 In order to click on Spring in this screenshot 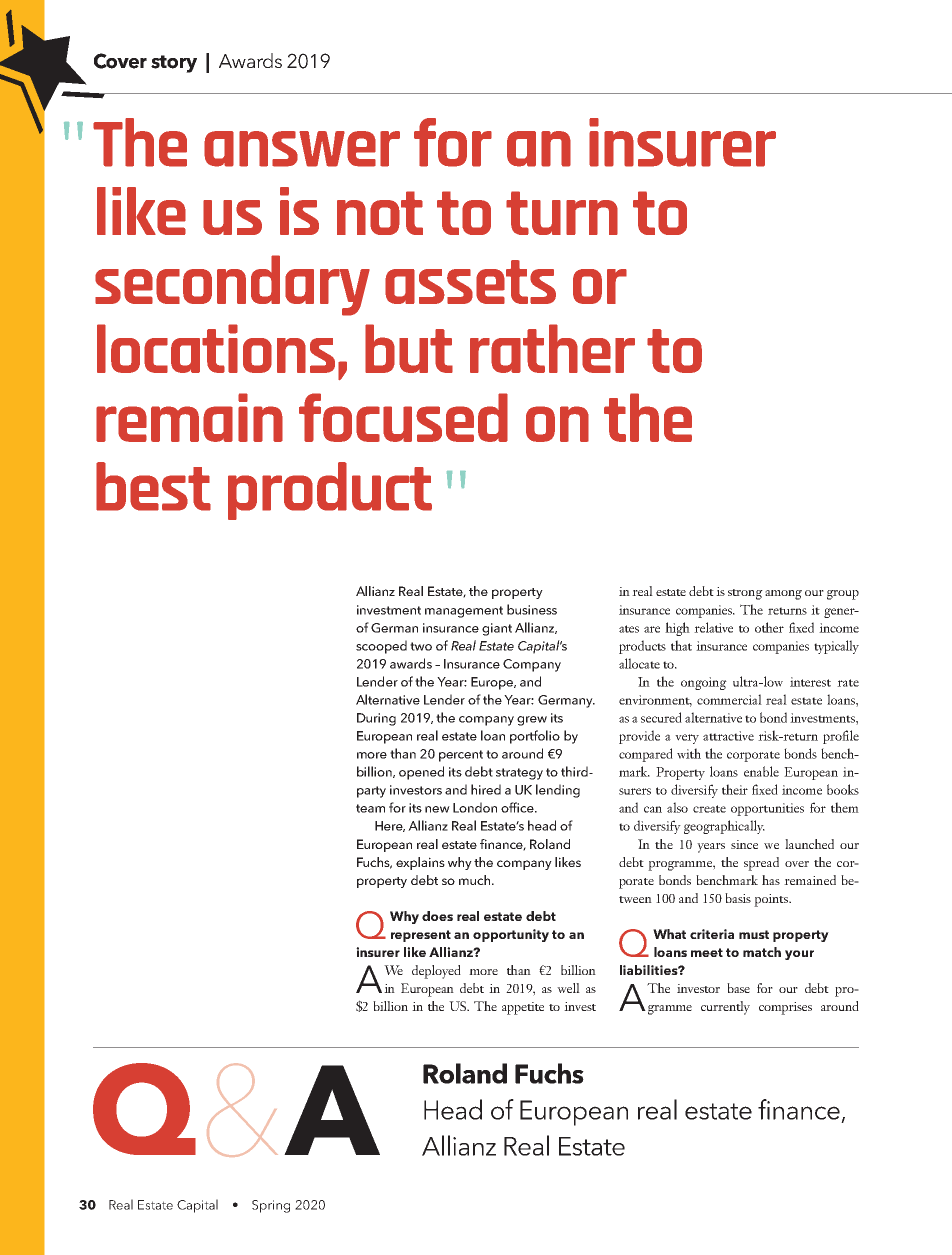, I will do `click(271, 1206)`.
